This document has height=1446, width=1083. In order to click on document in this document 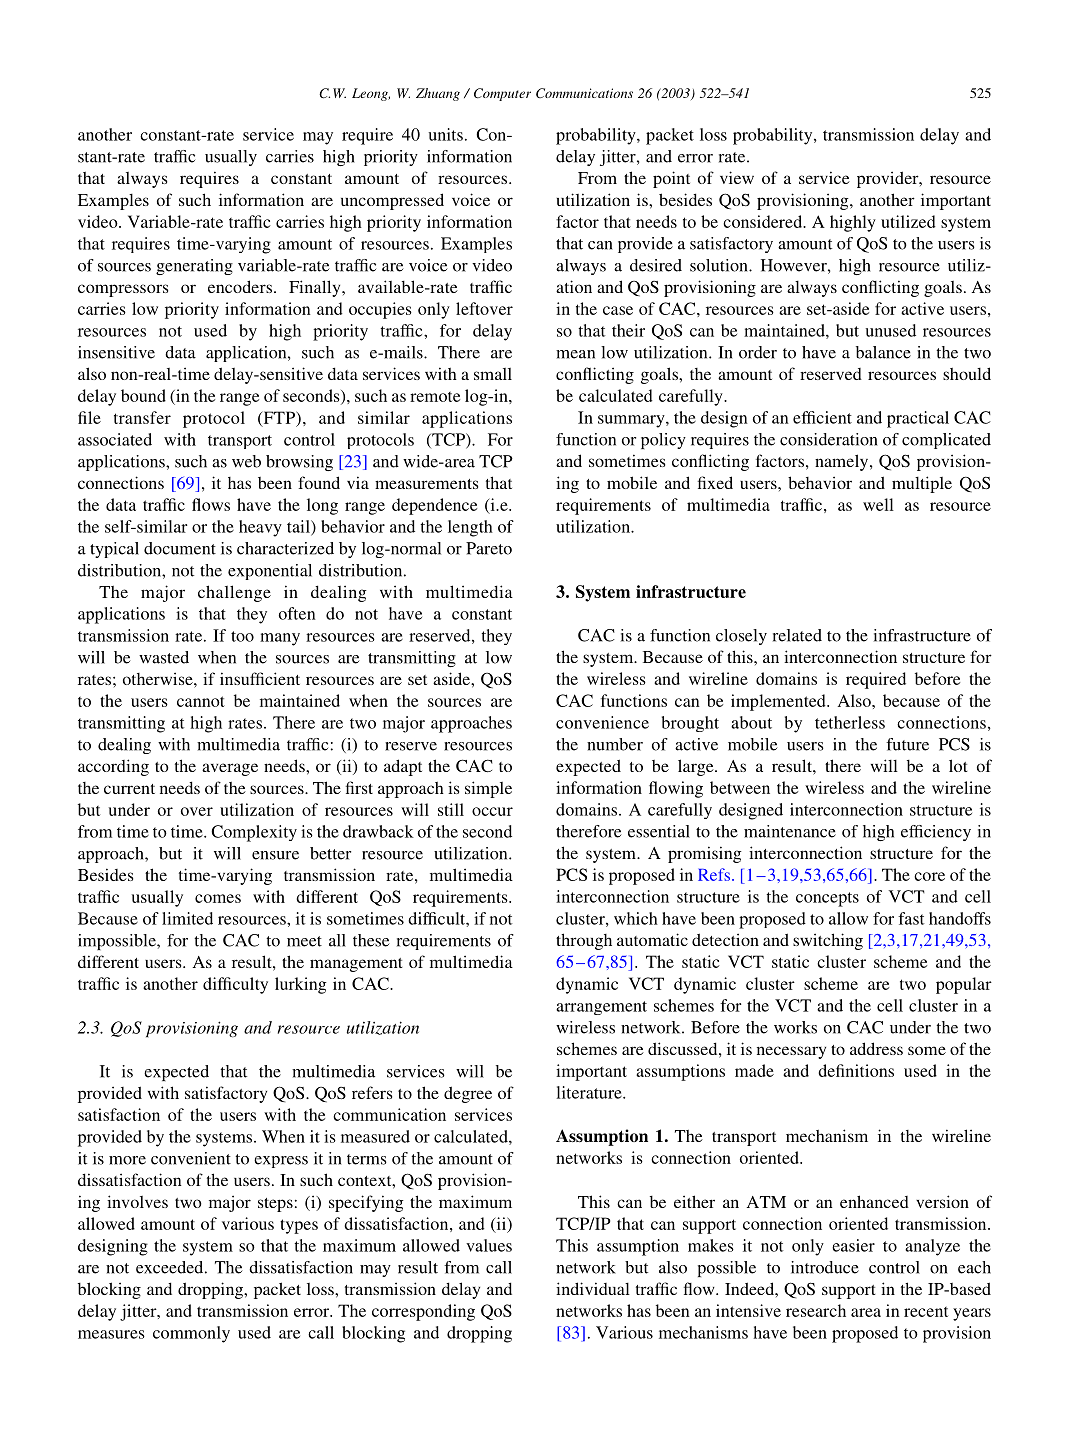, I will do `click(180, 548)`.
